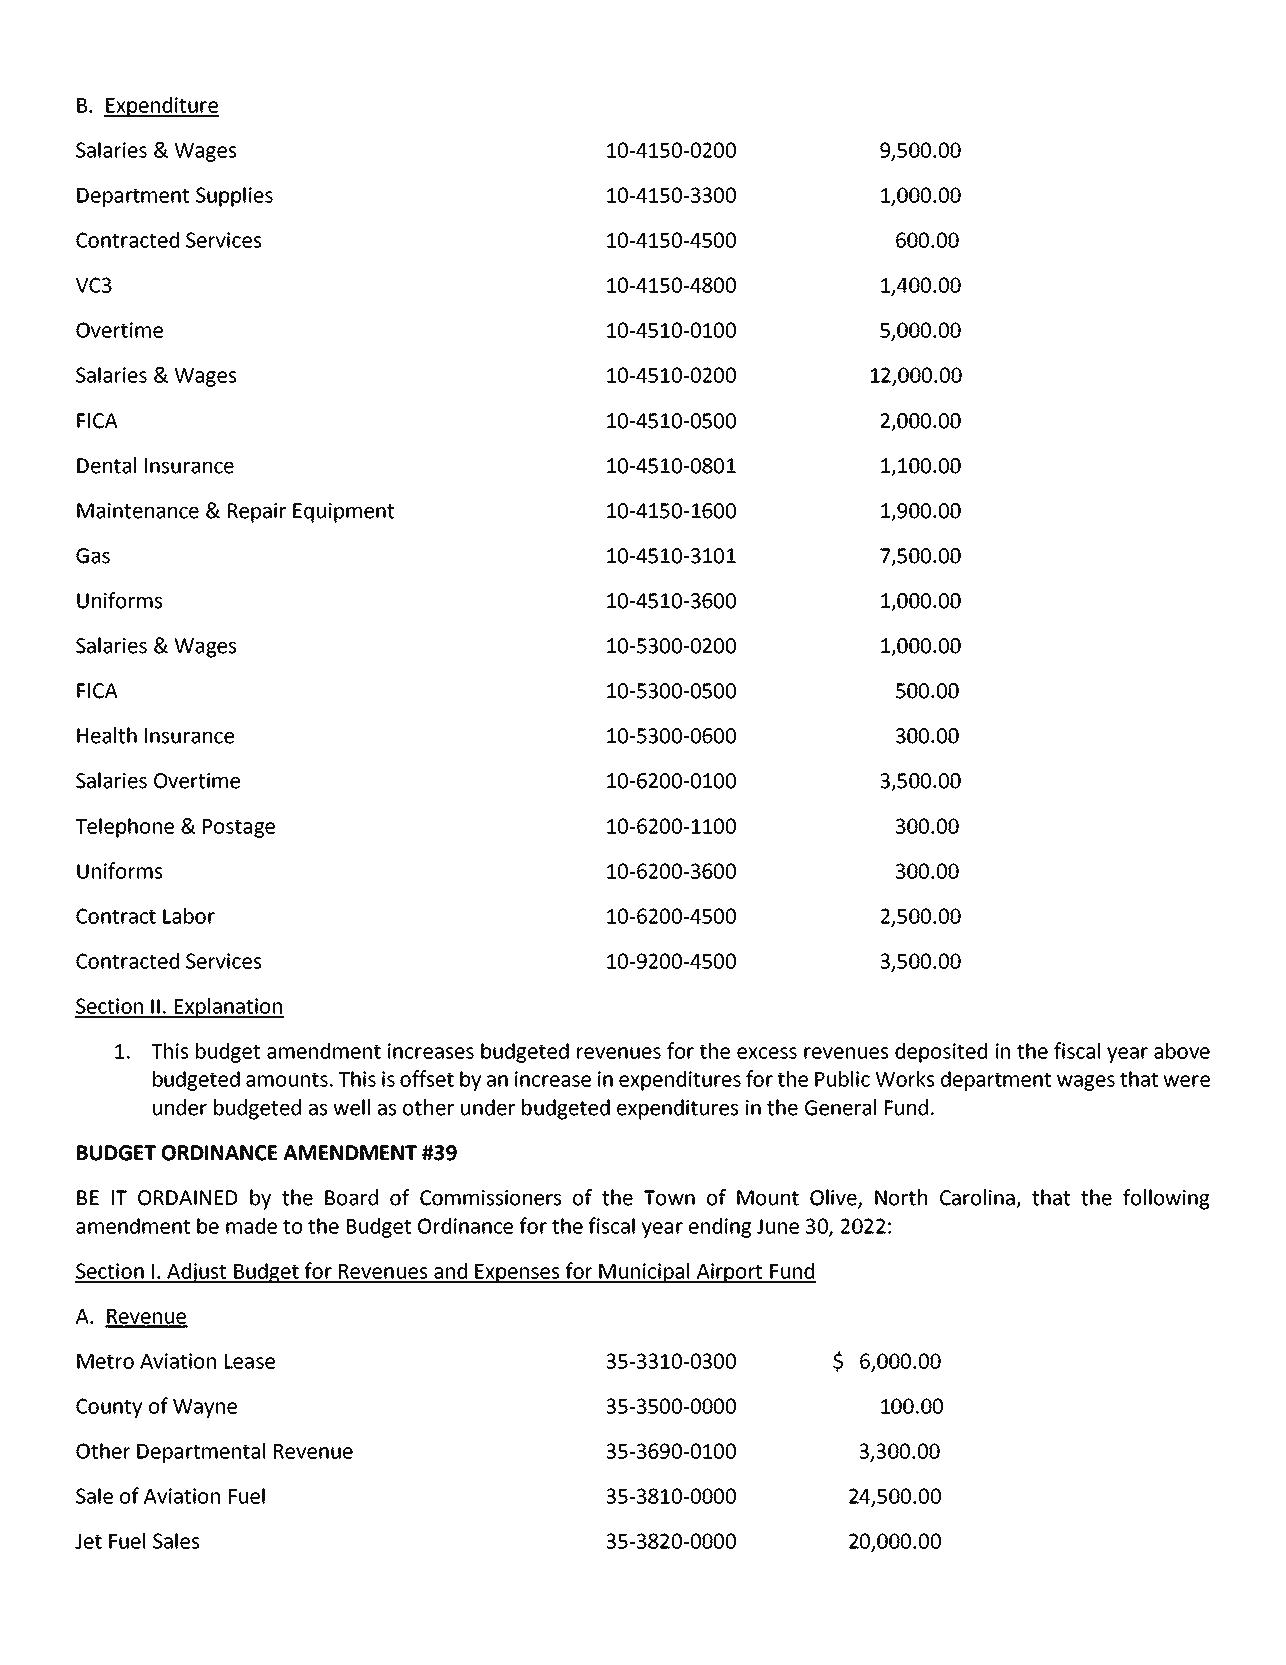 The image size is (1286, 1665). What do you see at coordinates (234, 197) in the image?
I see `Supplies` at bounding box center [234, 197].
